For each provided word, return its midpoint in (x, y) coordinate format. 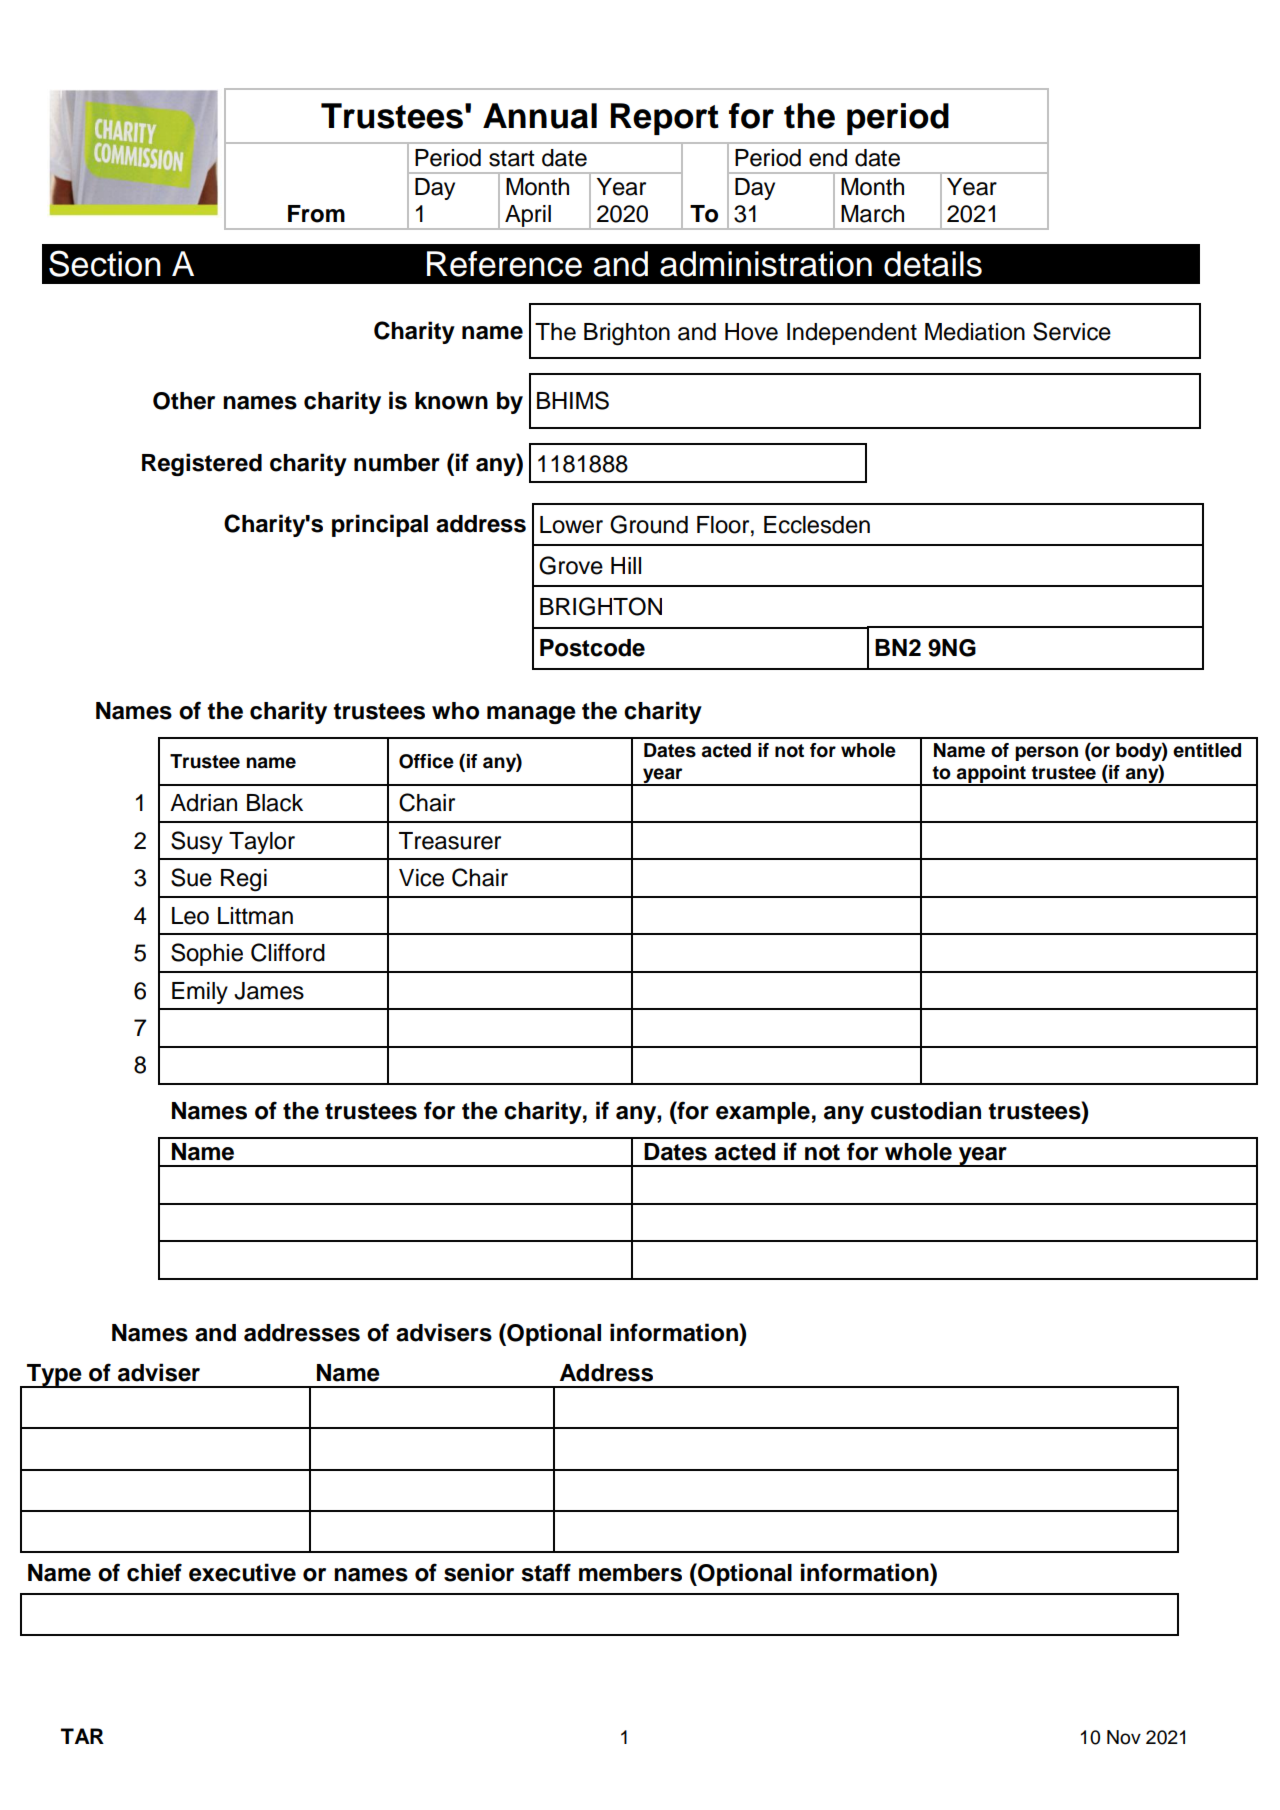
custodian (926, 1110)
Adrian (203, 803)
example (763, 1113)
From (316, 214)
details (933, 264)
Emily (200, 993)
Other (184, 401)
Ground (649, 524)
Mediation (975, 332)
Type (54, 1376)
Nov (1124, 1737)
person (1046, 753)
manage (531, 715)
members (630, 1573)
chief (154, 1572)
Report (665, 119)
